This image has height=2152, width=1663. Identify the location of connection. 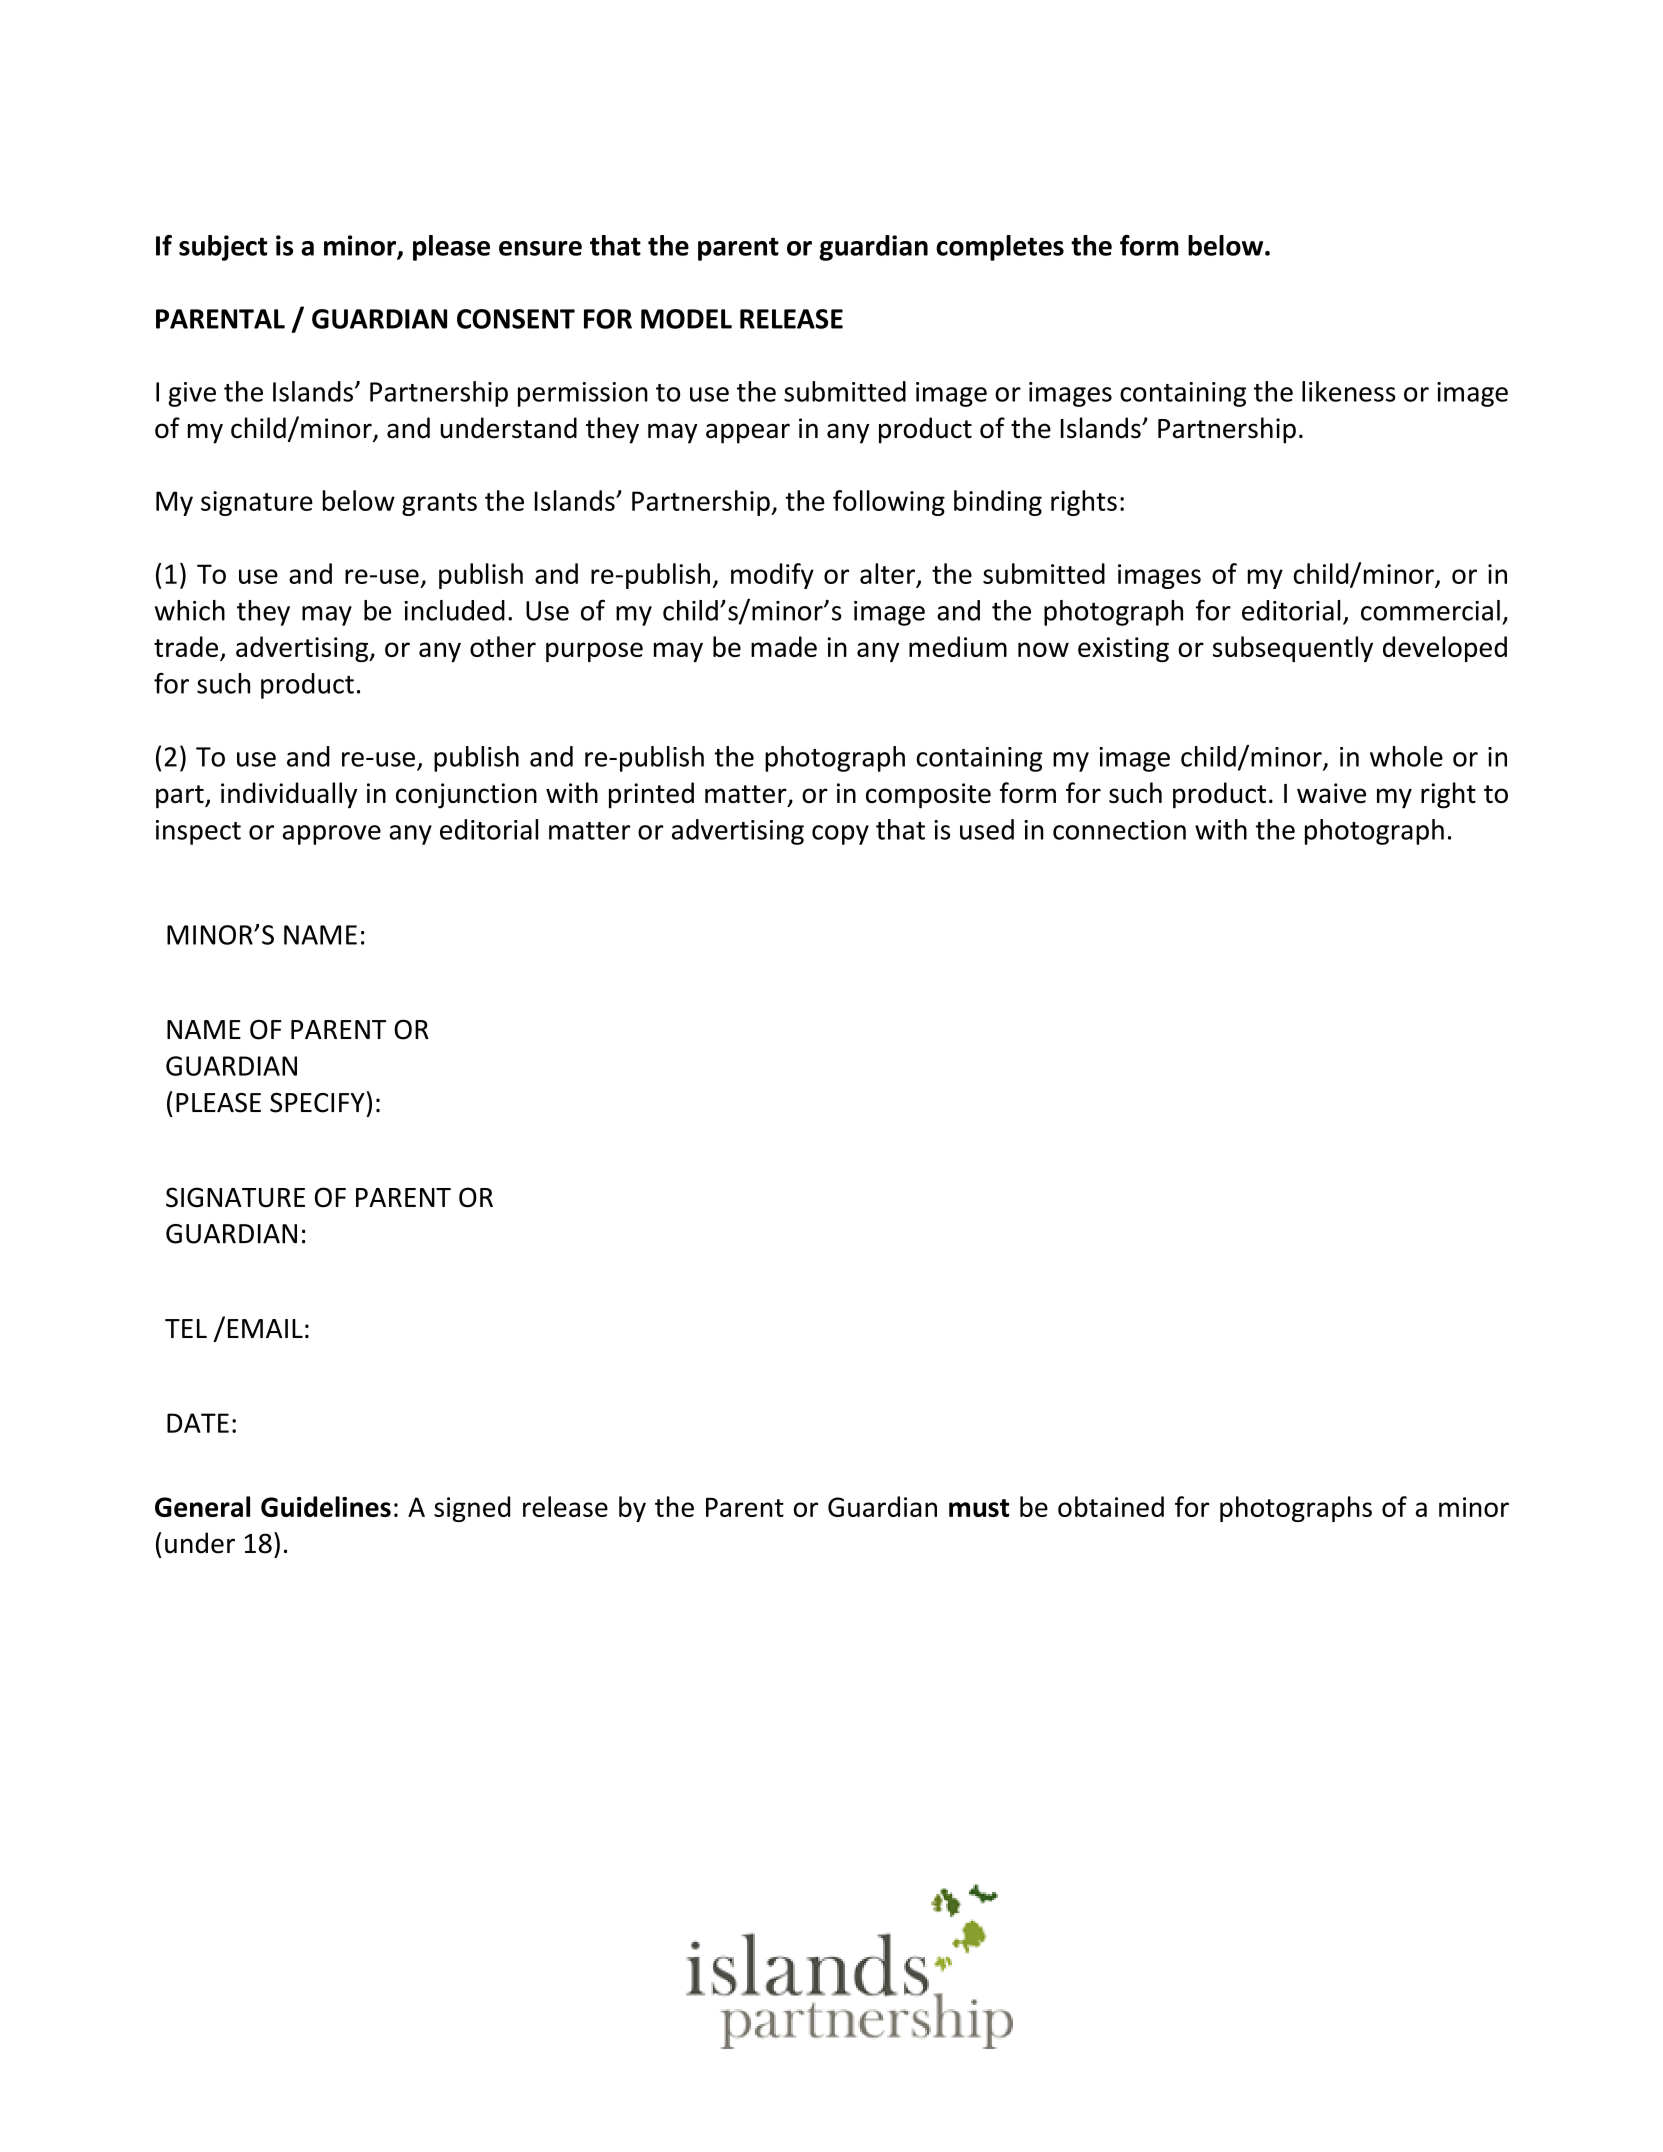
(1119, 830).
